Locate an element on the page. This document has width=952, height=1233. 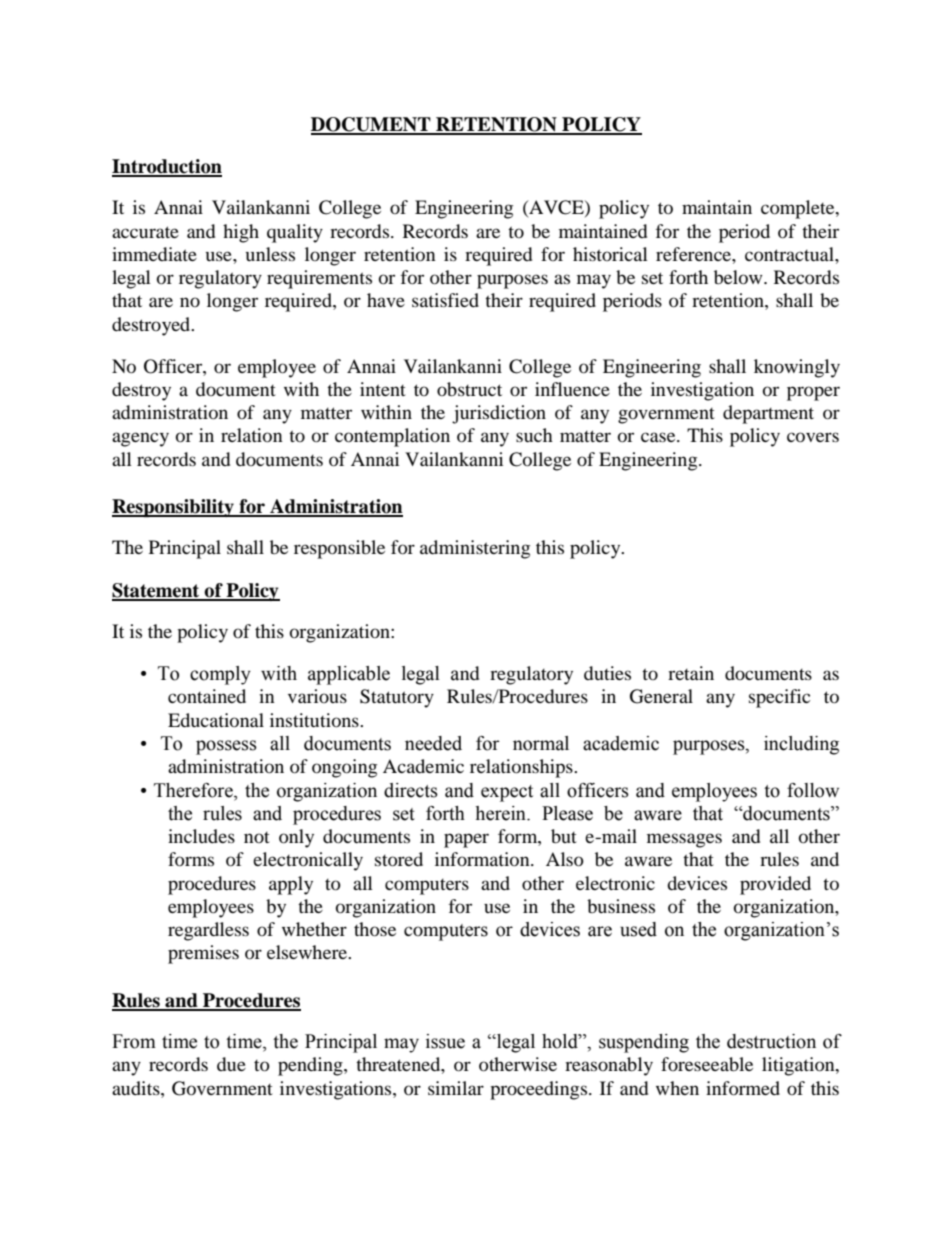
due is located at coordinates (231, 1064).
